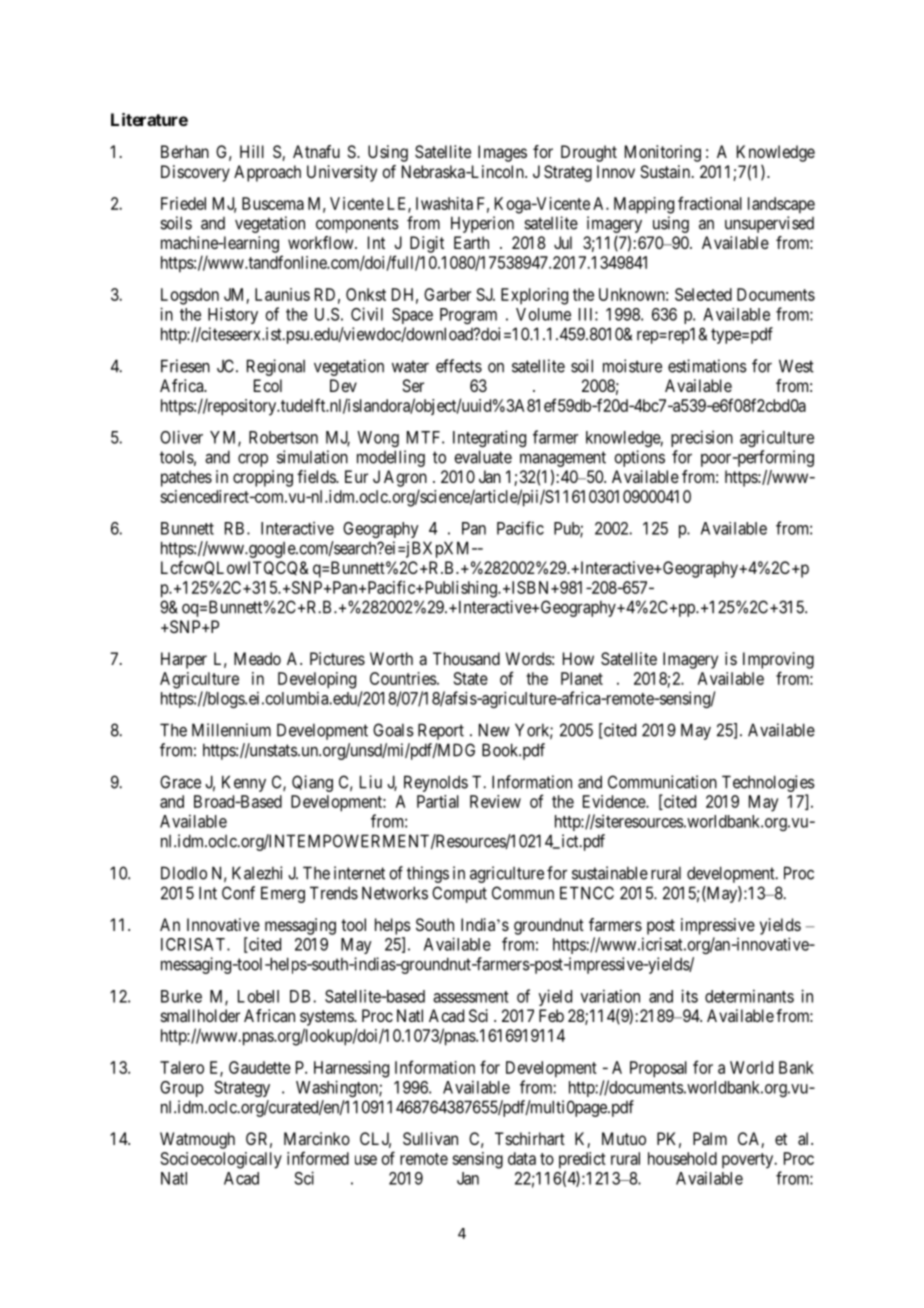  I want to click on Developing, so click(317, 680).
